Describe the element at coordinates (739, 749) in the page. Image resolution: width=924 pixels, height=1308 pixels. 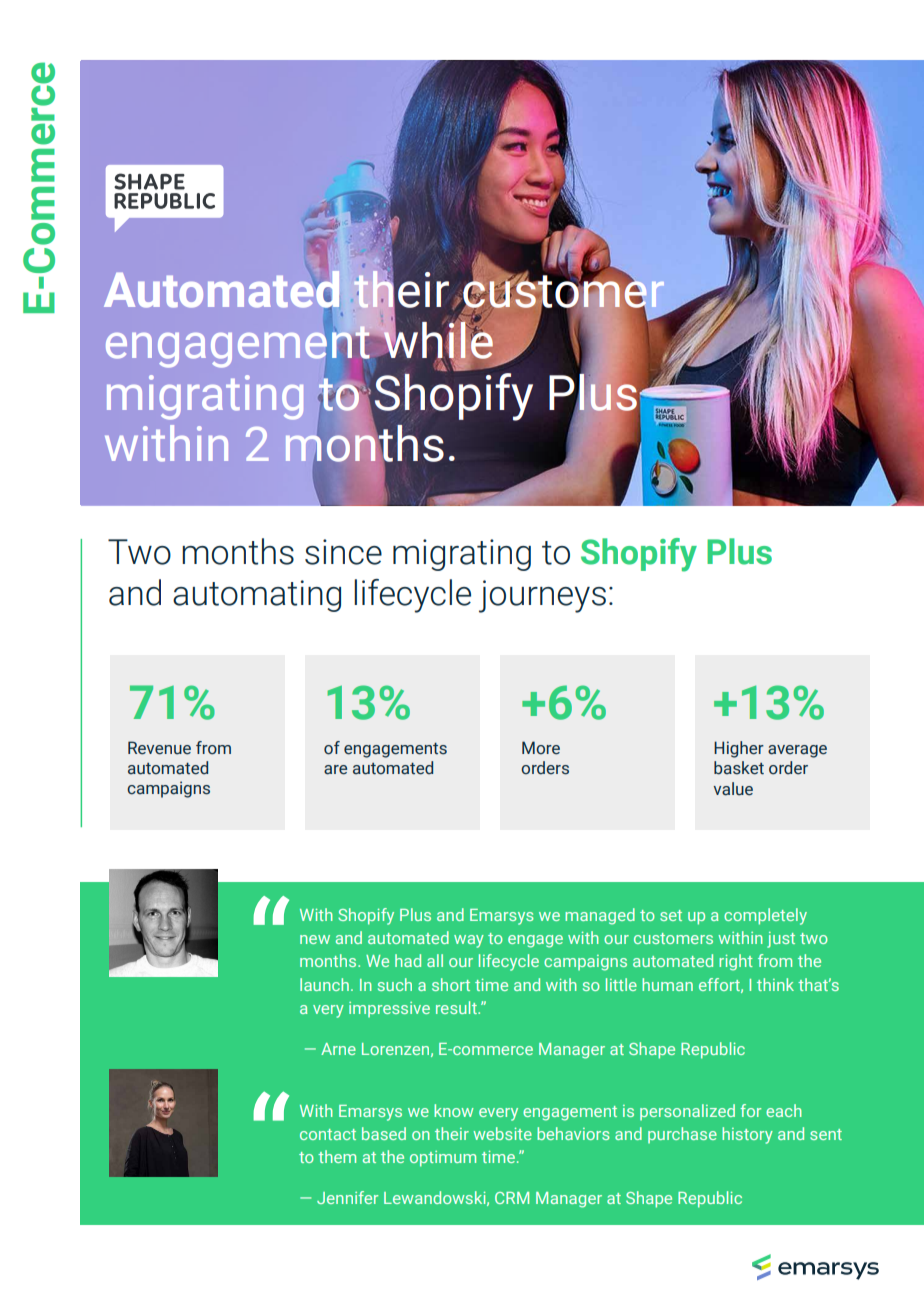
I see `Higher` at that location.
